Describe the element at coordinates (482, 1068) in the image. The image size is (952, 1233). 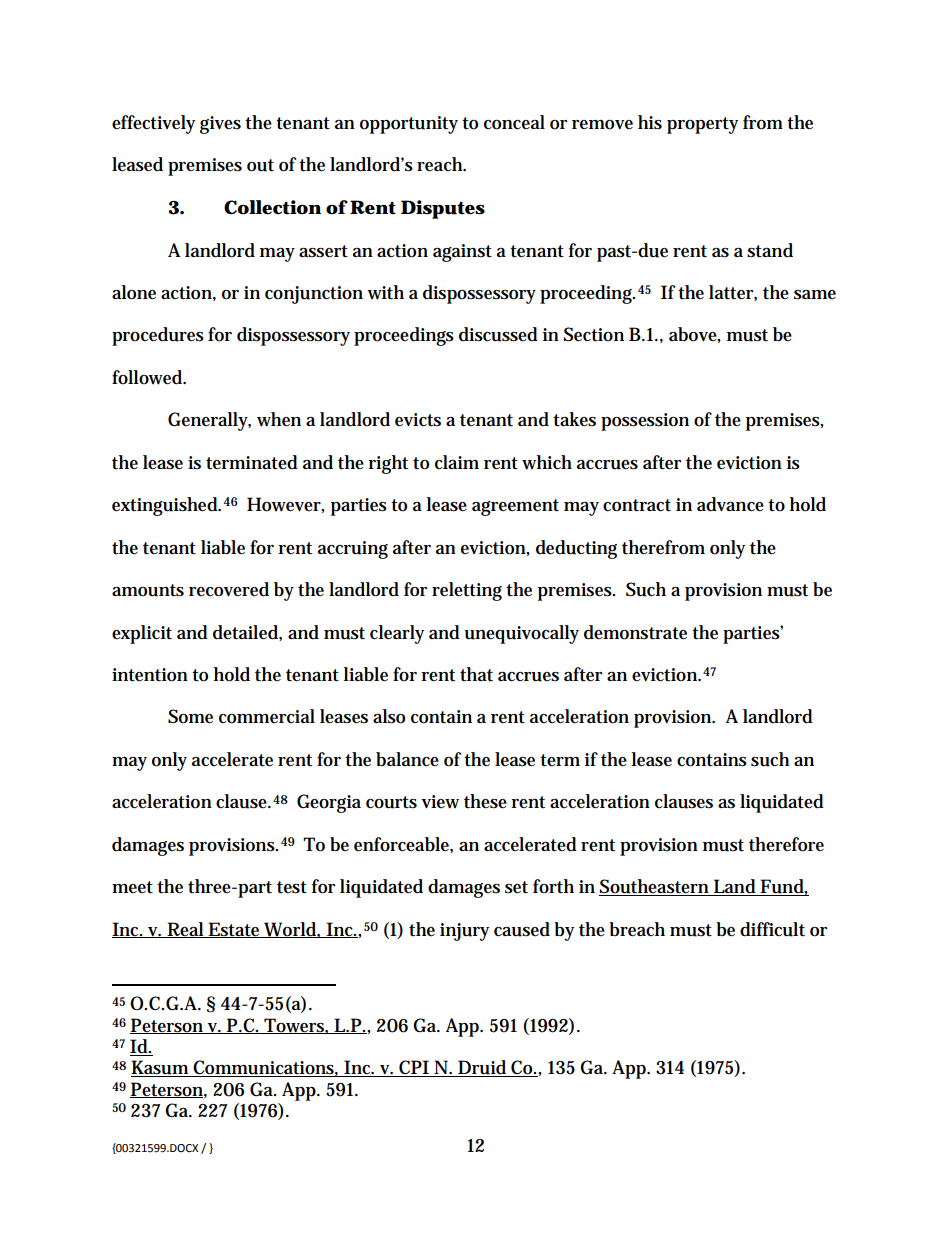
I see `Druid` at that location.
